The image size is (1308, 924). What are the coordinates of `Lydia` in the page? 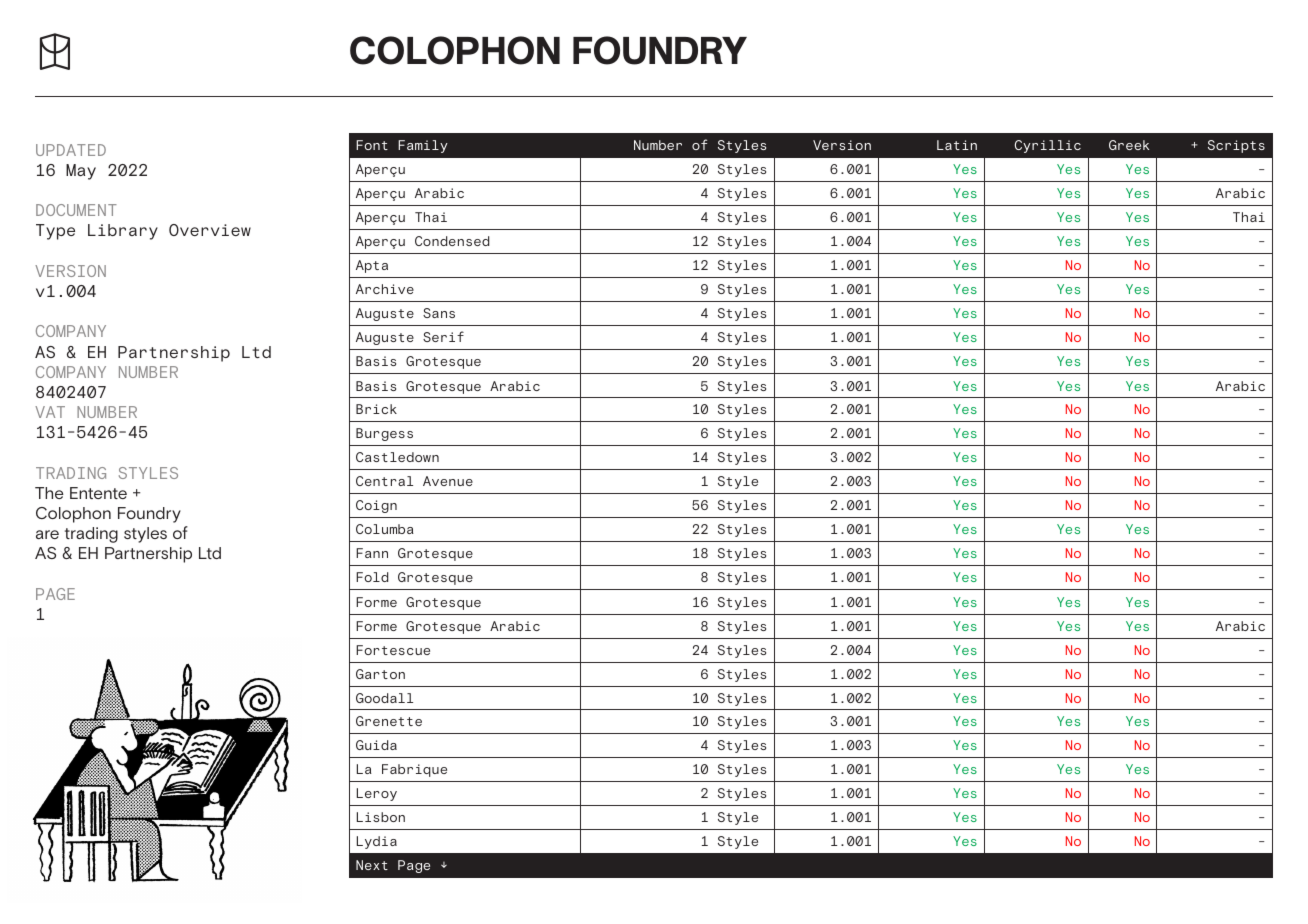 It's located at (377, 842).
